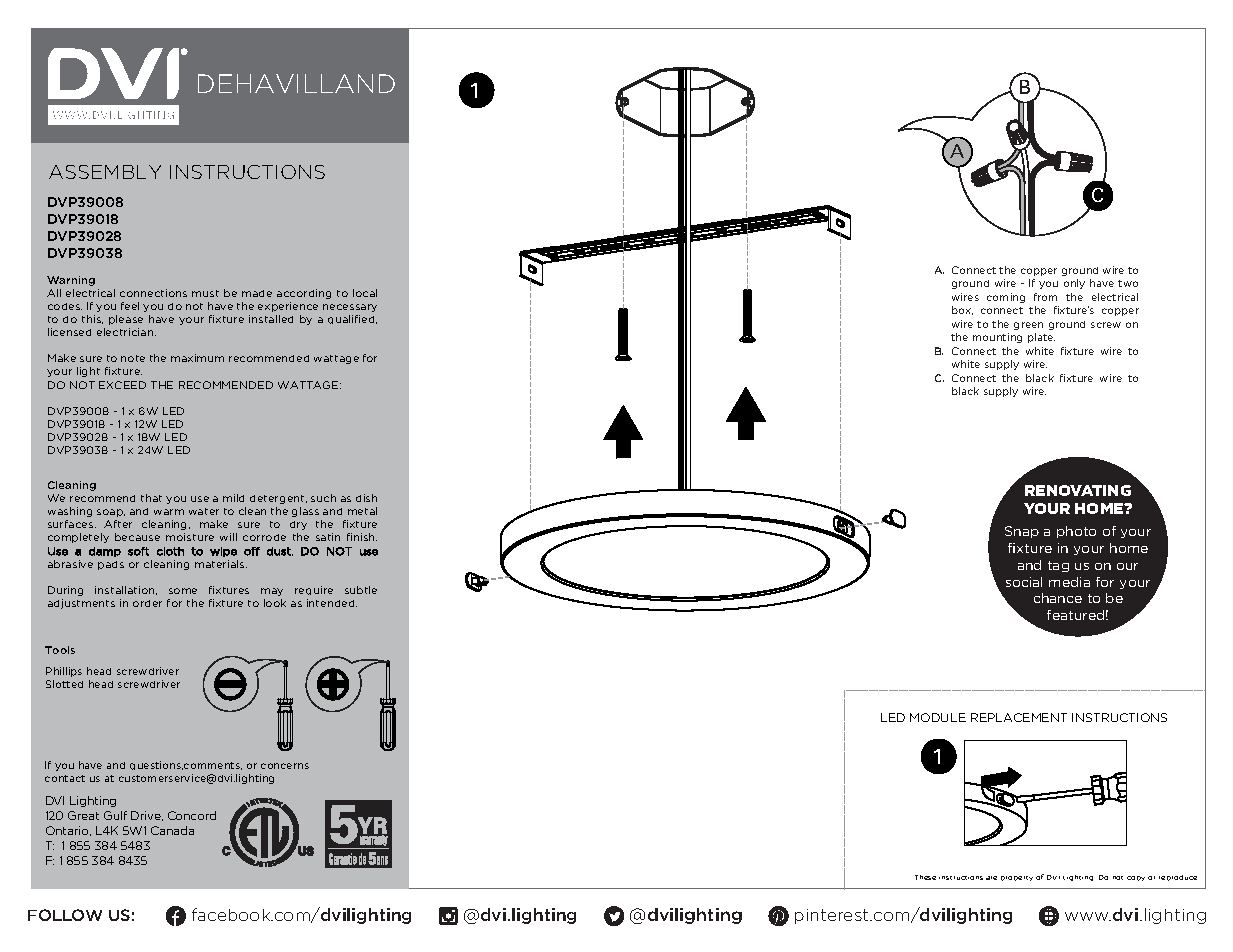  What do you see at coordinates (1019, 717) in the screenshot?
I see `REPLACEMENT` at bounding box center [1019, 717].
